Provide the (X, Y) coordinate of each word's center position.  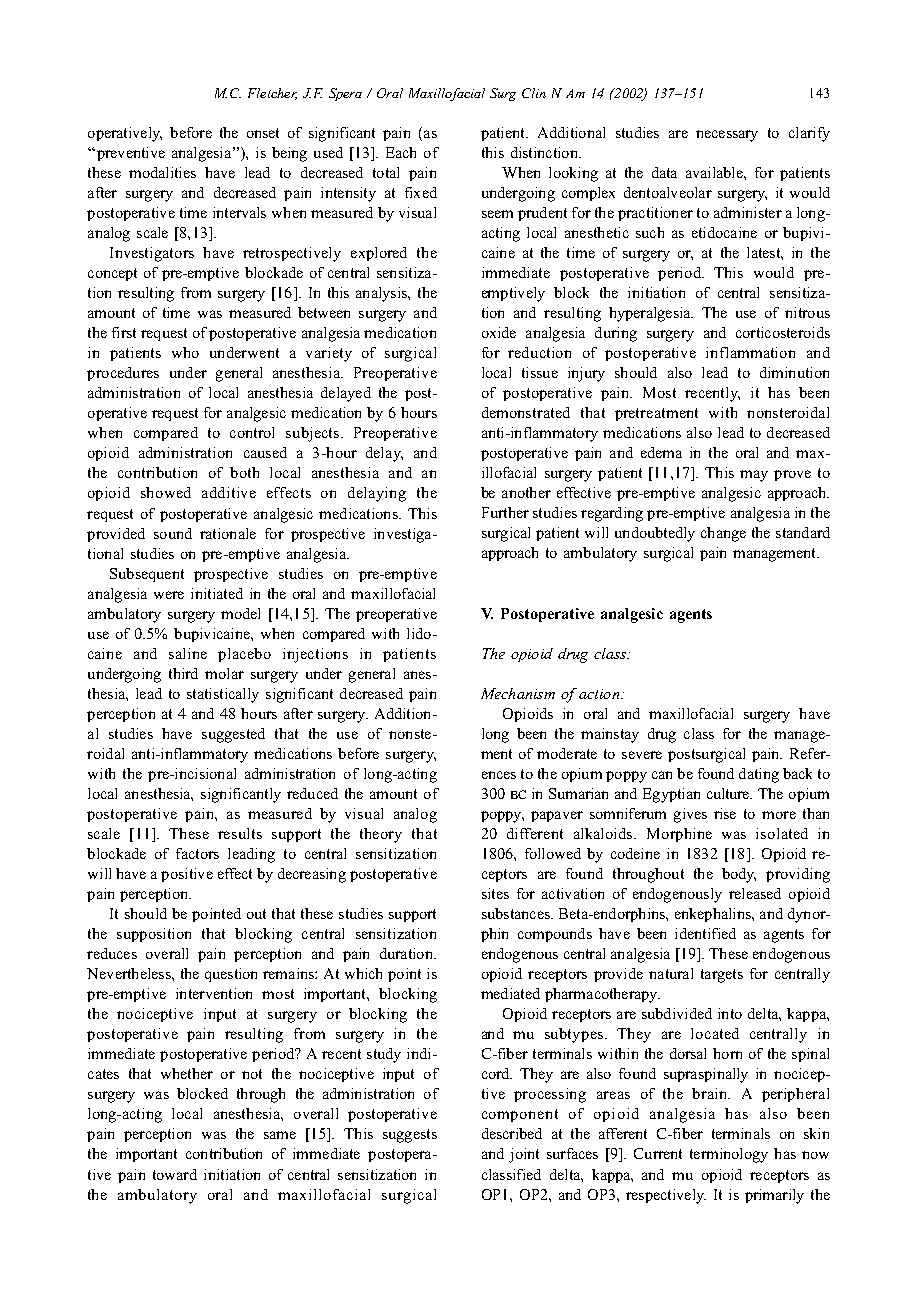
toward (175, 1174)
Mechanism (518, 693)
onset (263, 133)
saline (188, 653)
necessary (727, 136)
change (723, 534)
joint (524, 1155)
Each (401, 152)
